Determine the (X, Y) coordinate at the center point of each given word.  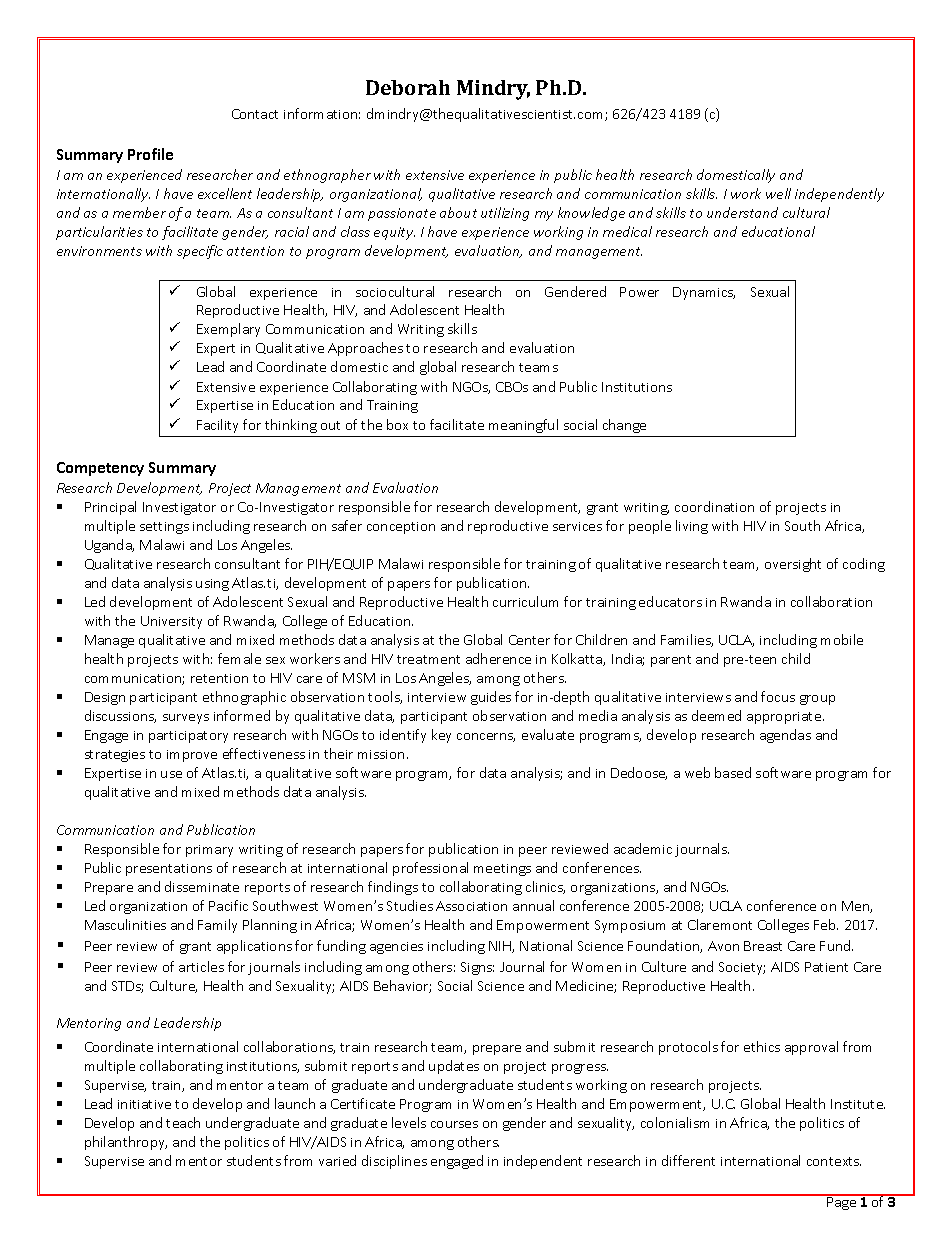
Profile (150, 154)
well (778, 193)
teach (183, 1122)
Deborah (408, 87)
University (171, 622)
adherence (498, 658)
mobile (842, 639)
